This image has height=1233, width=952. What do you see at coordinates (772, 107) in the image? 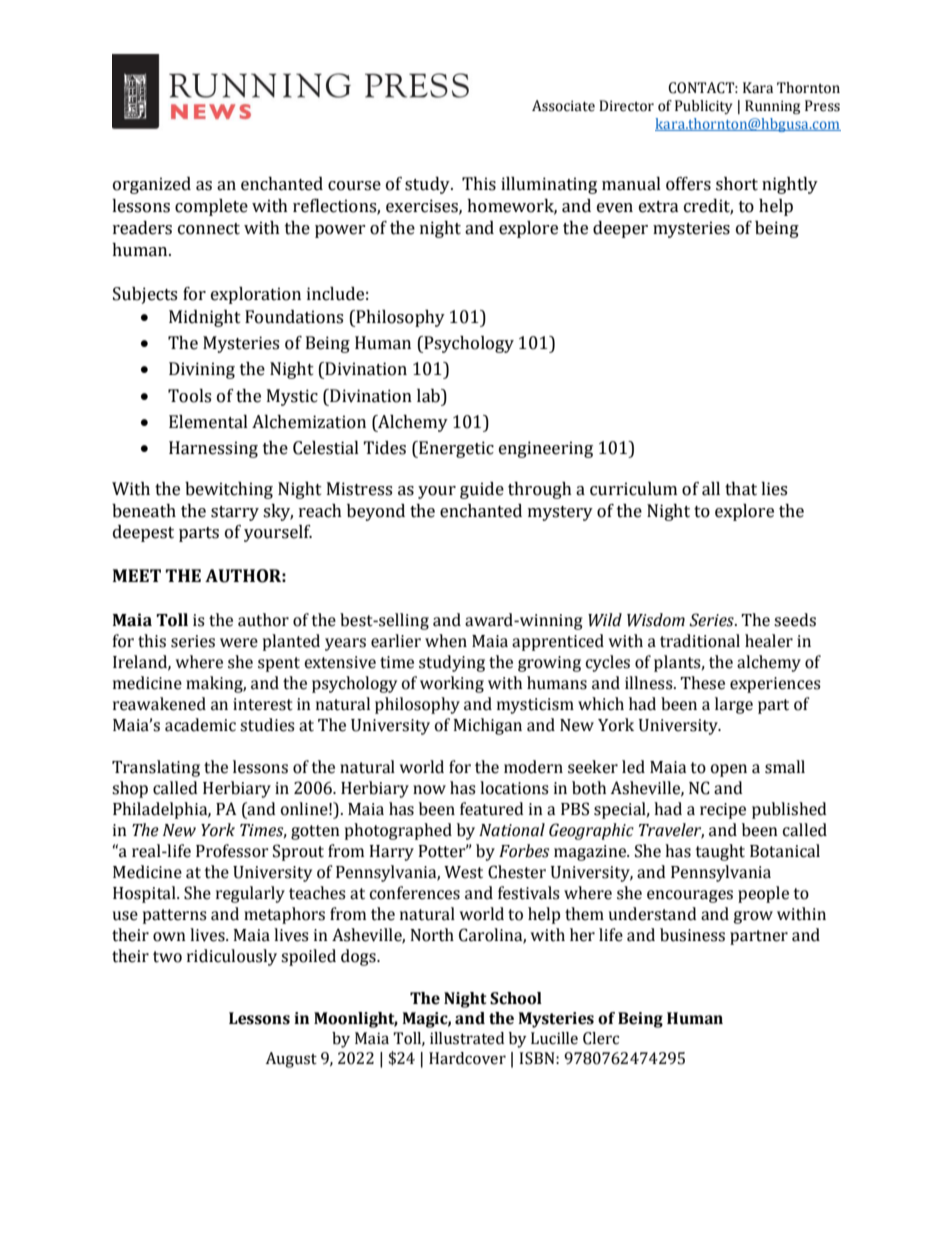
I see `Running` at bounding box center [772, 107].
